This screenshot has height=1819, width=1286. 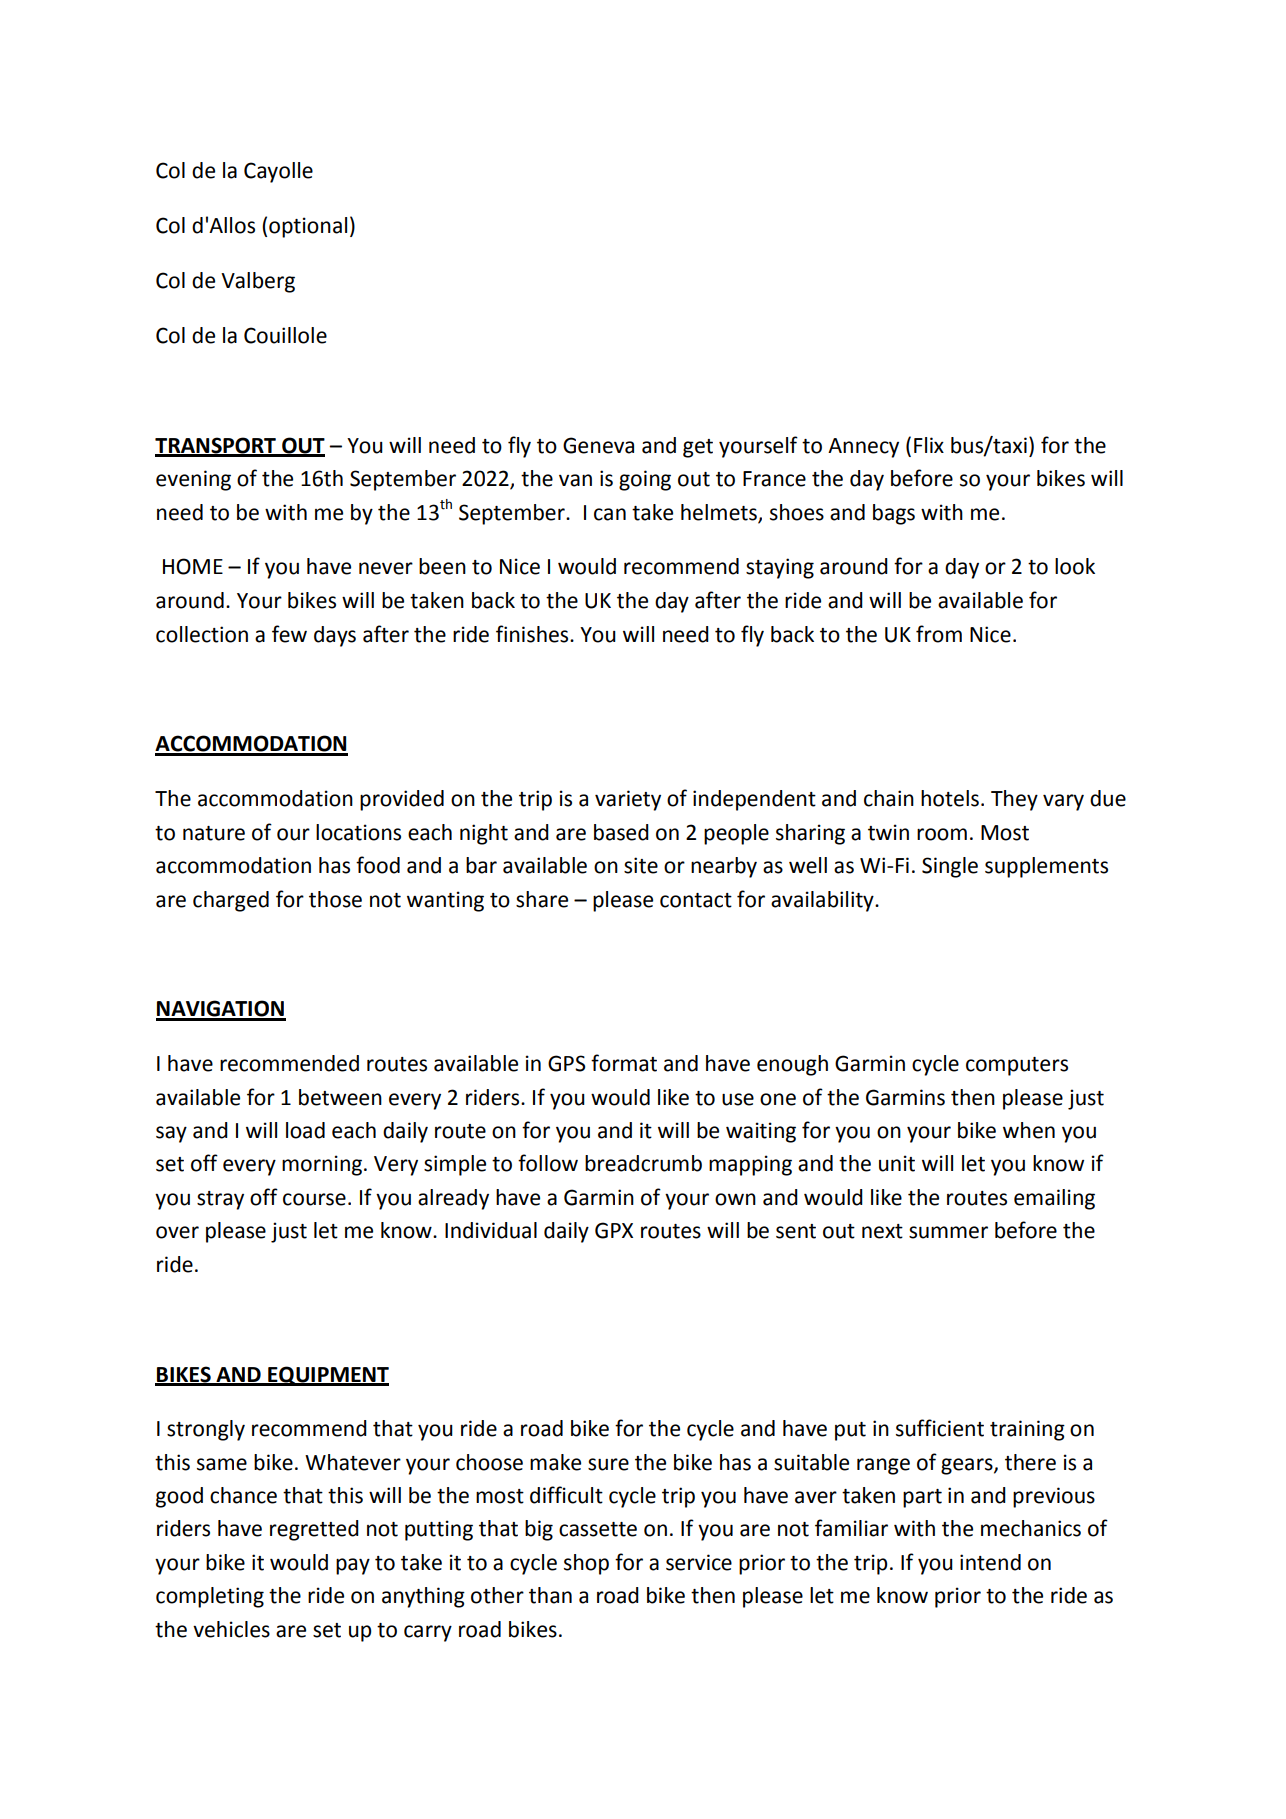 I want to click on vehicles, so click(x=231, y=1629).
